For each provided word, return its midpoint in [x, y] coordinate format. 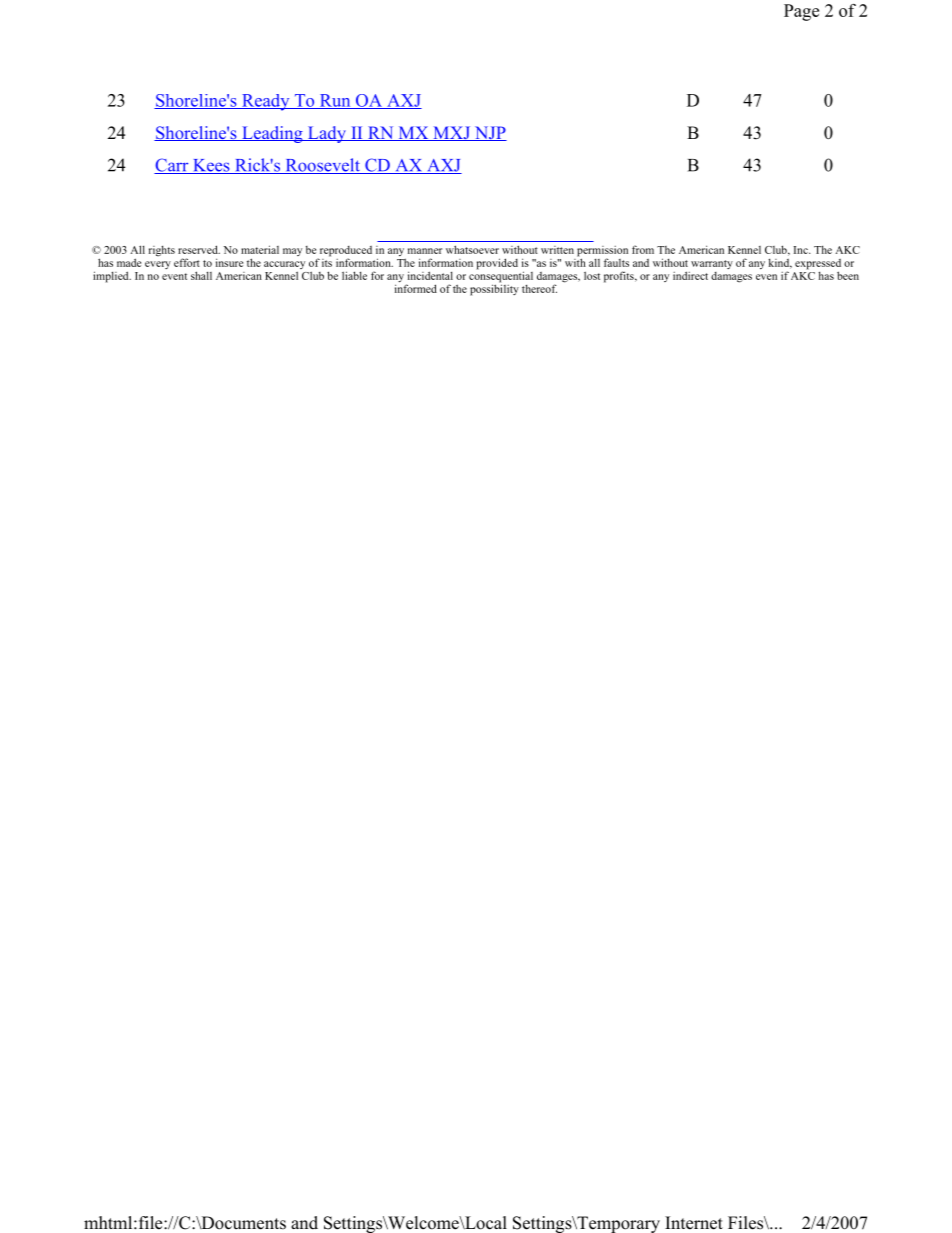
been [848, 275]
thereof [539, 288]
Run [335, 101]
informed [416, 287]
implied [112, 277]
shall [201, 275]
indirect [690, 275]
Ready [266, 102]
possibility [494, 289]
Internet [694, 1223]
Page [801, 12]
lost [592, 275]
